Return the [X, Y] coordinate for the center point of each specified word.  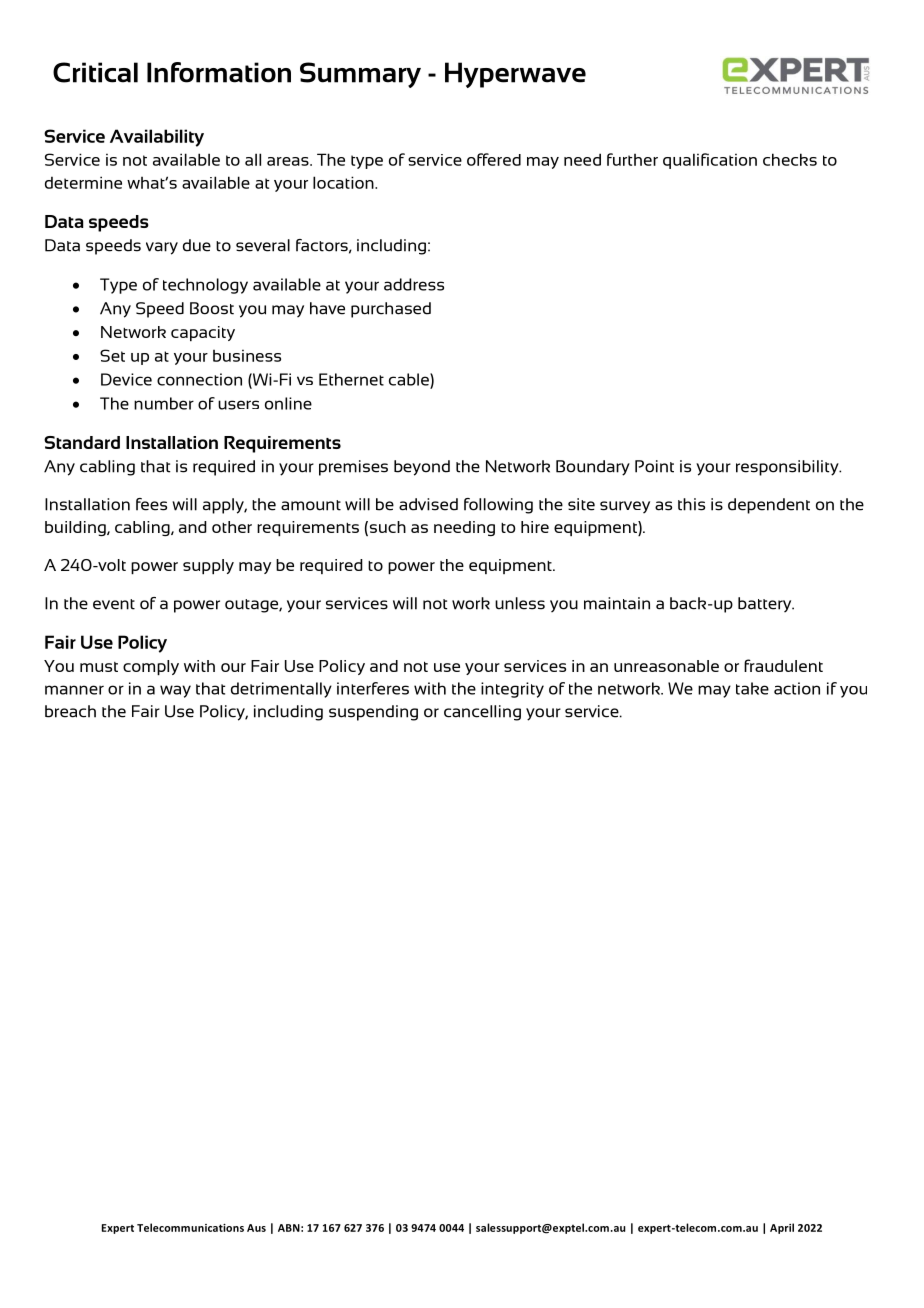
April [782, 1228]
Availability [157, 138]
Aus [256, 1228]
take [752, 688]
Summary [360, 75]
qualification [710, 161]
